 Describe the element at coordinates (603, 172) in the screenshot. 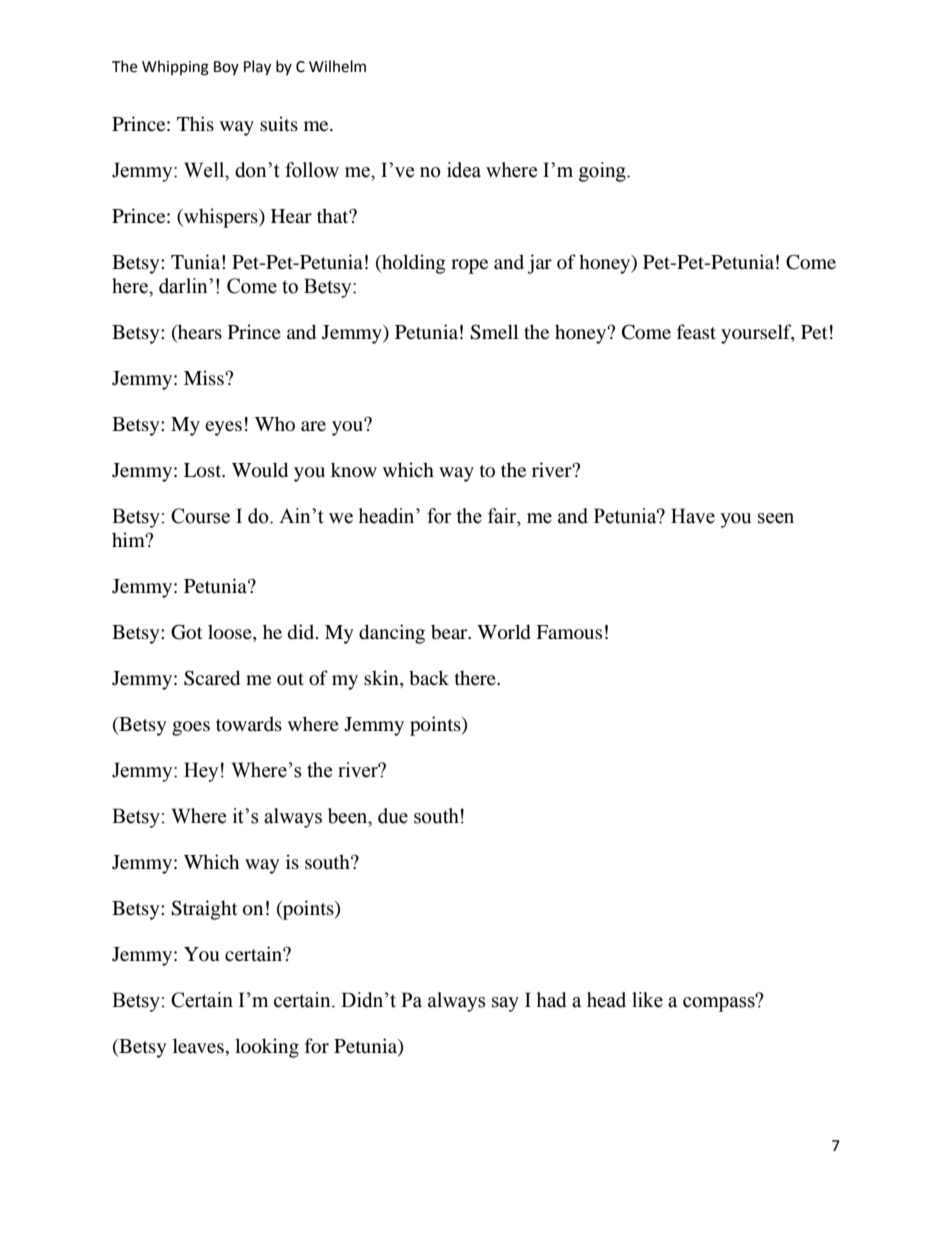

I see `going` at that location.
